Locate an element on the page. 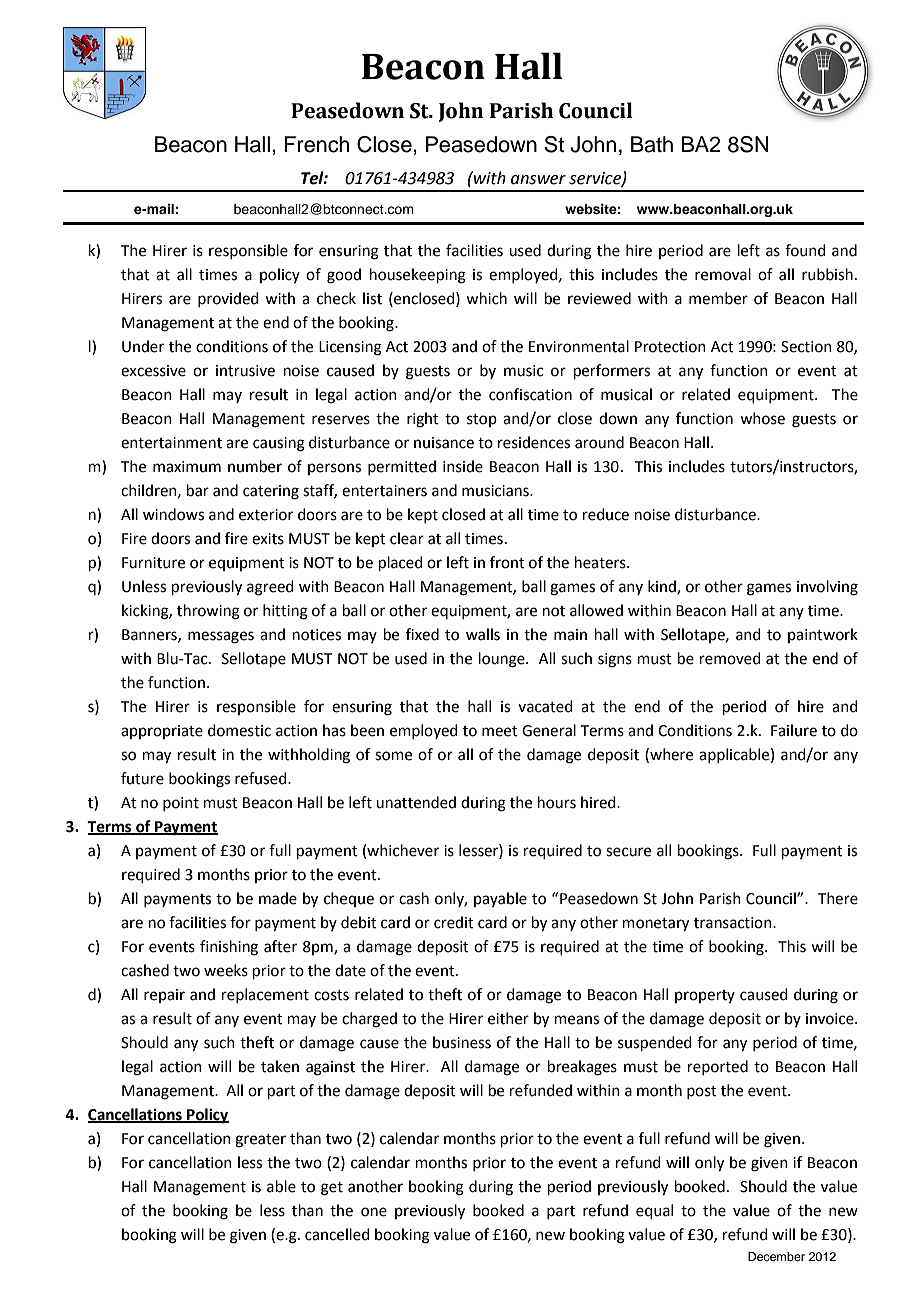 The height and width of the page is (1308, 924). front is located at coordinates (507, 562).
